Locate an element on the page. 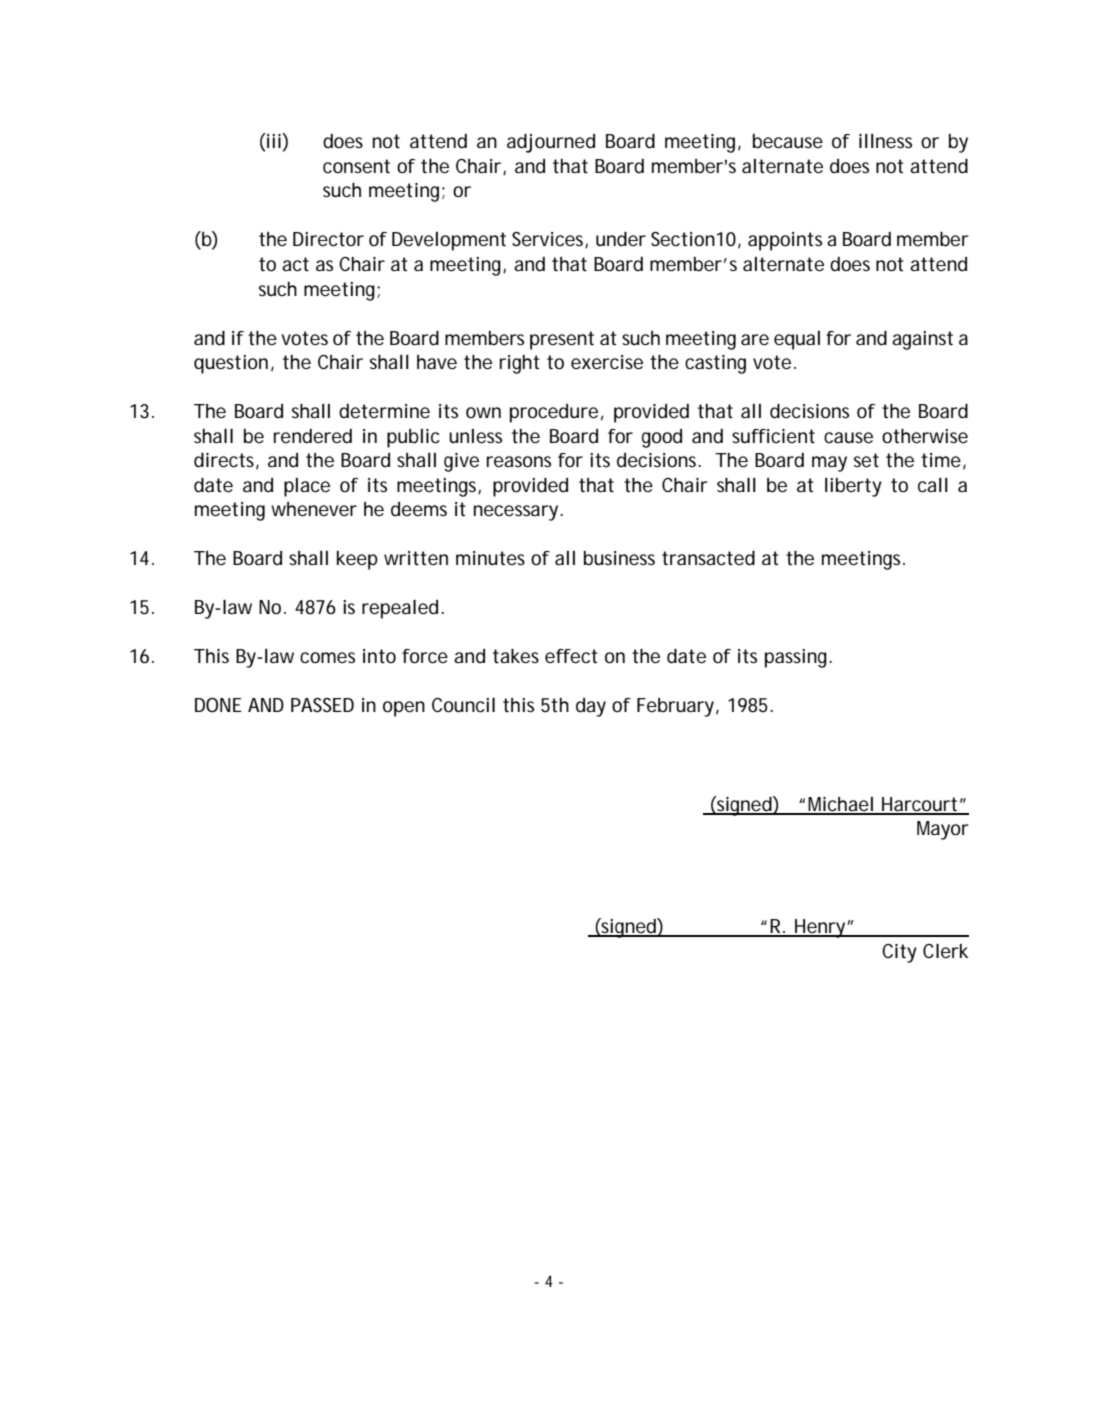  day is located at coordinates (591, 707).
